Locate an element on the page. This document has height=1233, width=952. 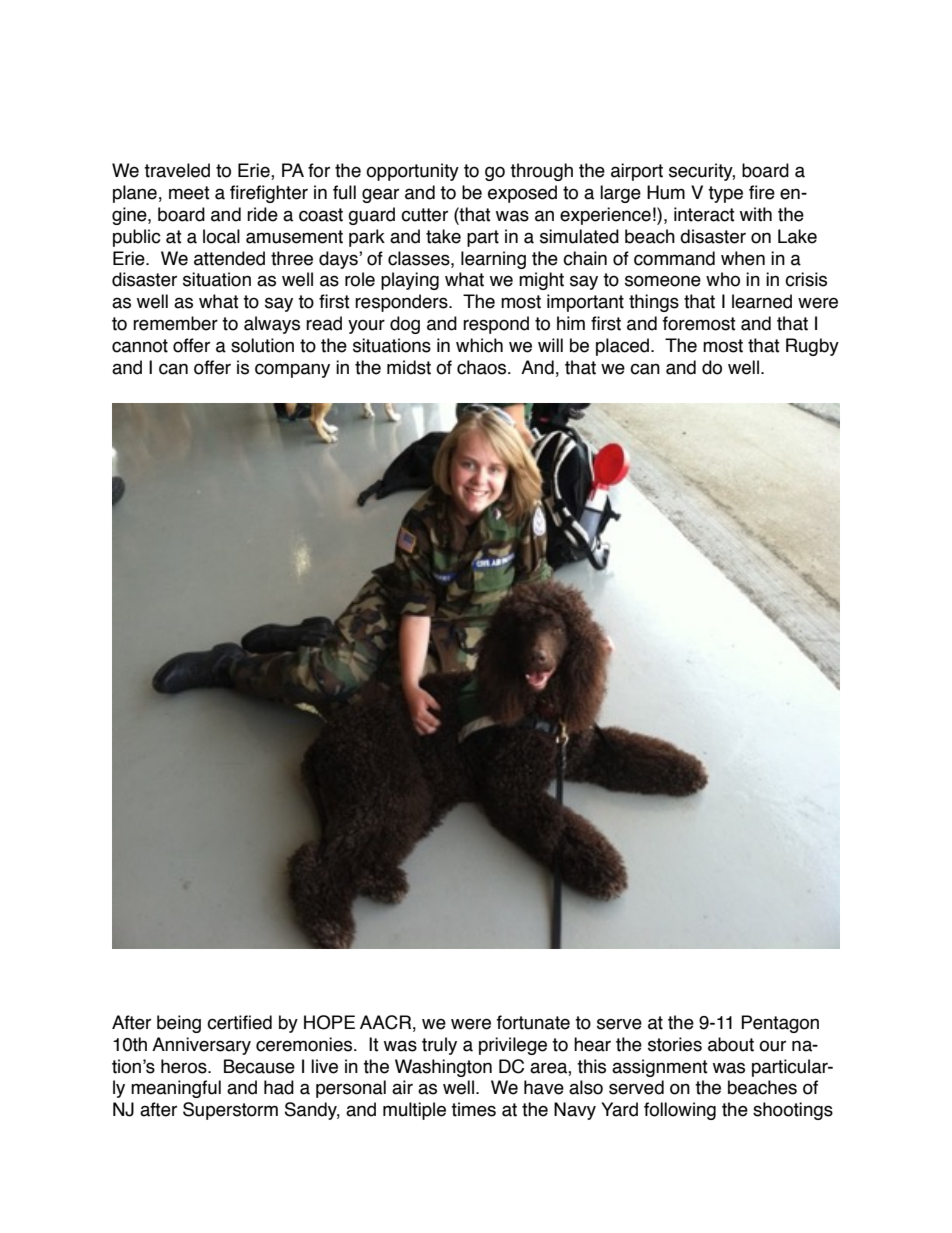
company is located at coordinates (292, 370).
